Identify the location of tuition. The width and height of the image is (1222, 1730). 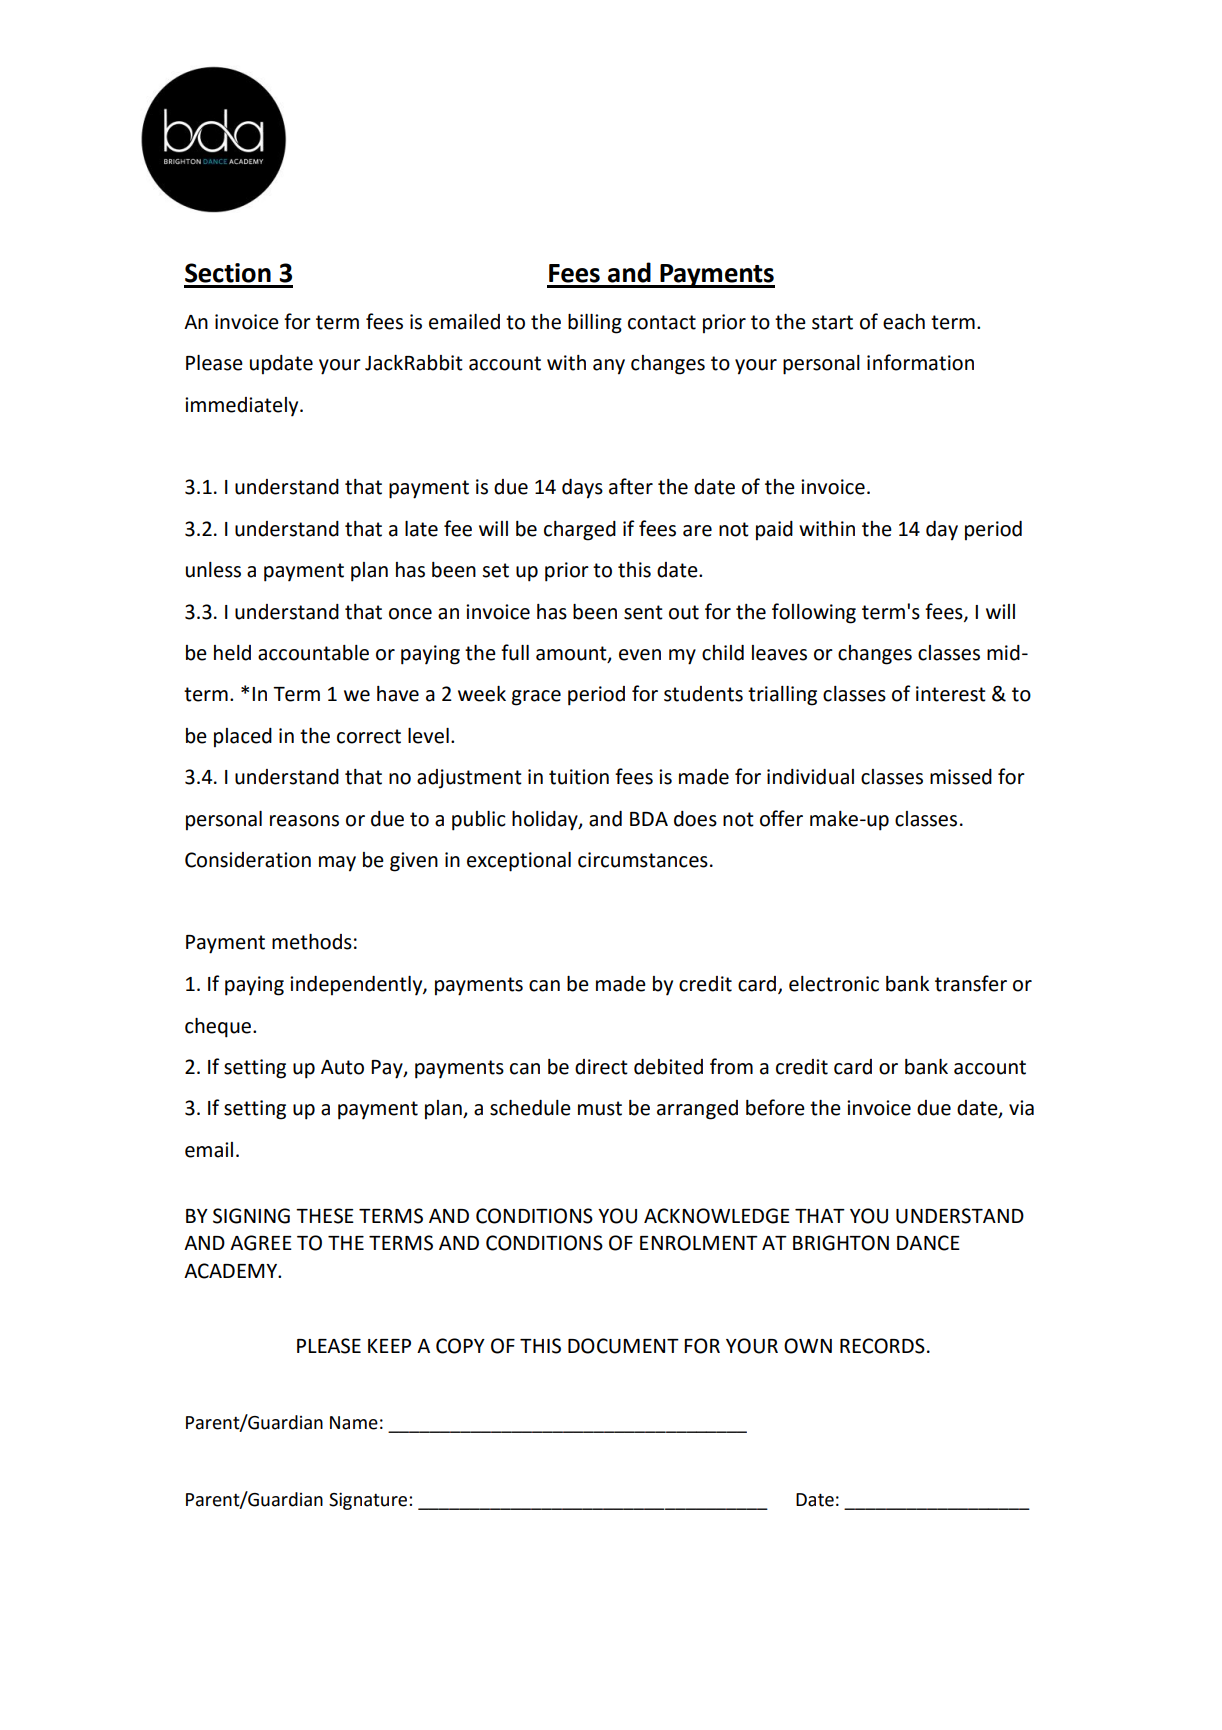
(579, 777).
